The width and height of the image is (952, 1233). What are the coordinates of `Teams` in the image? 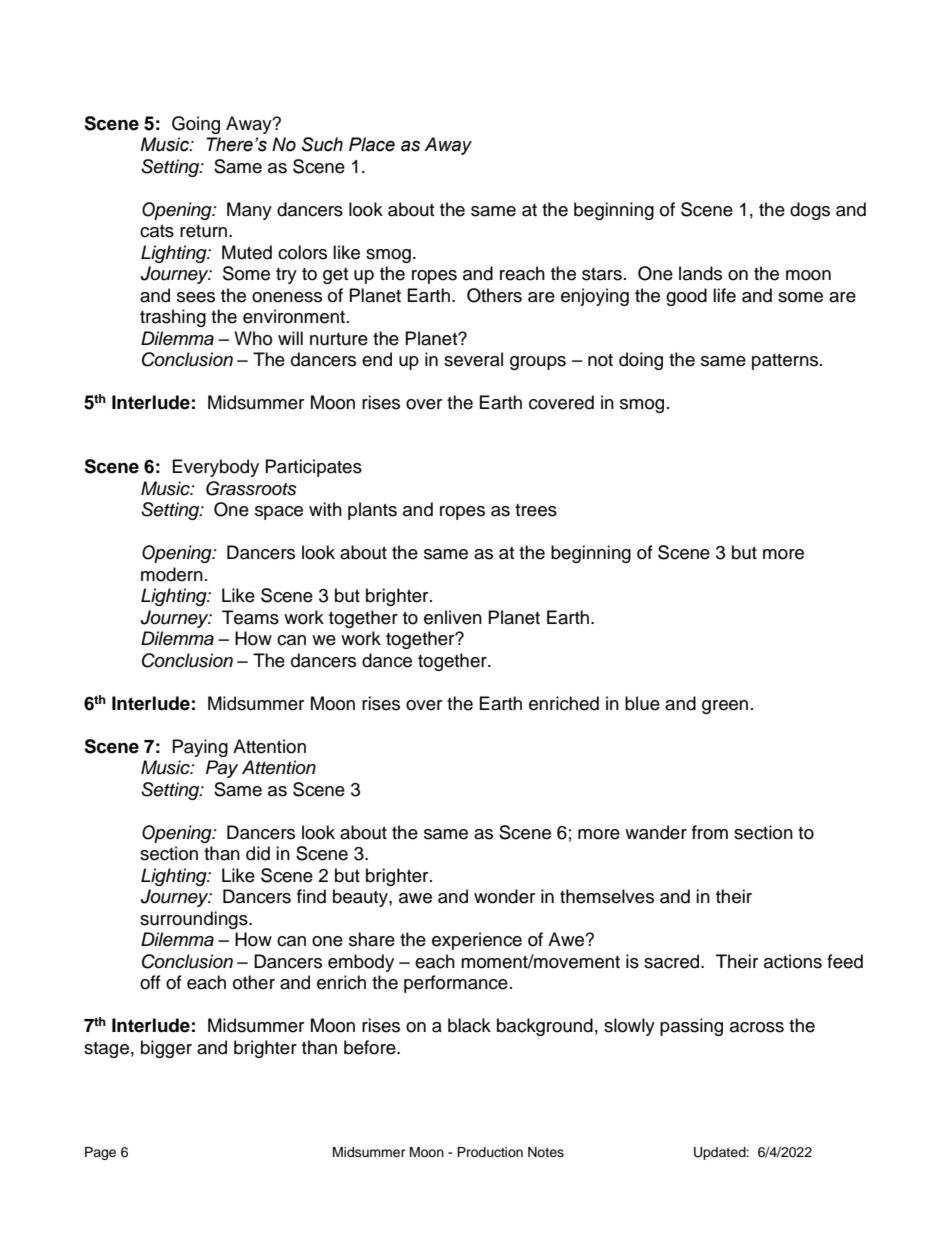 It's located at (250, 617).
